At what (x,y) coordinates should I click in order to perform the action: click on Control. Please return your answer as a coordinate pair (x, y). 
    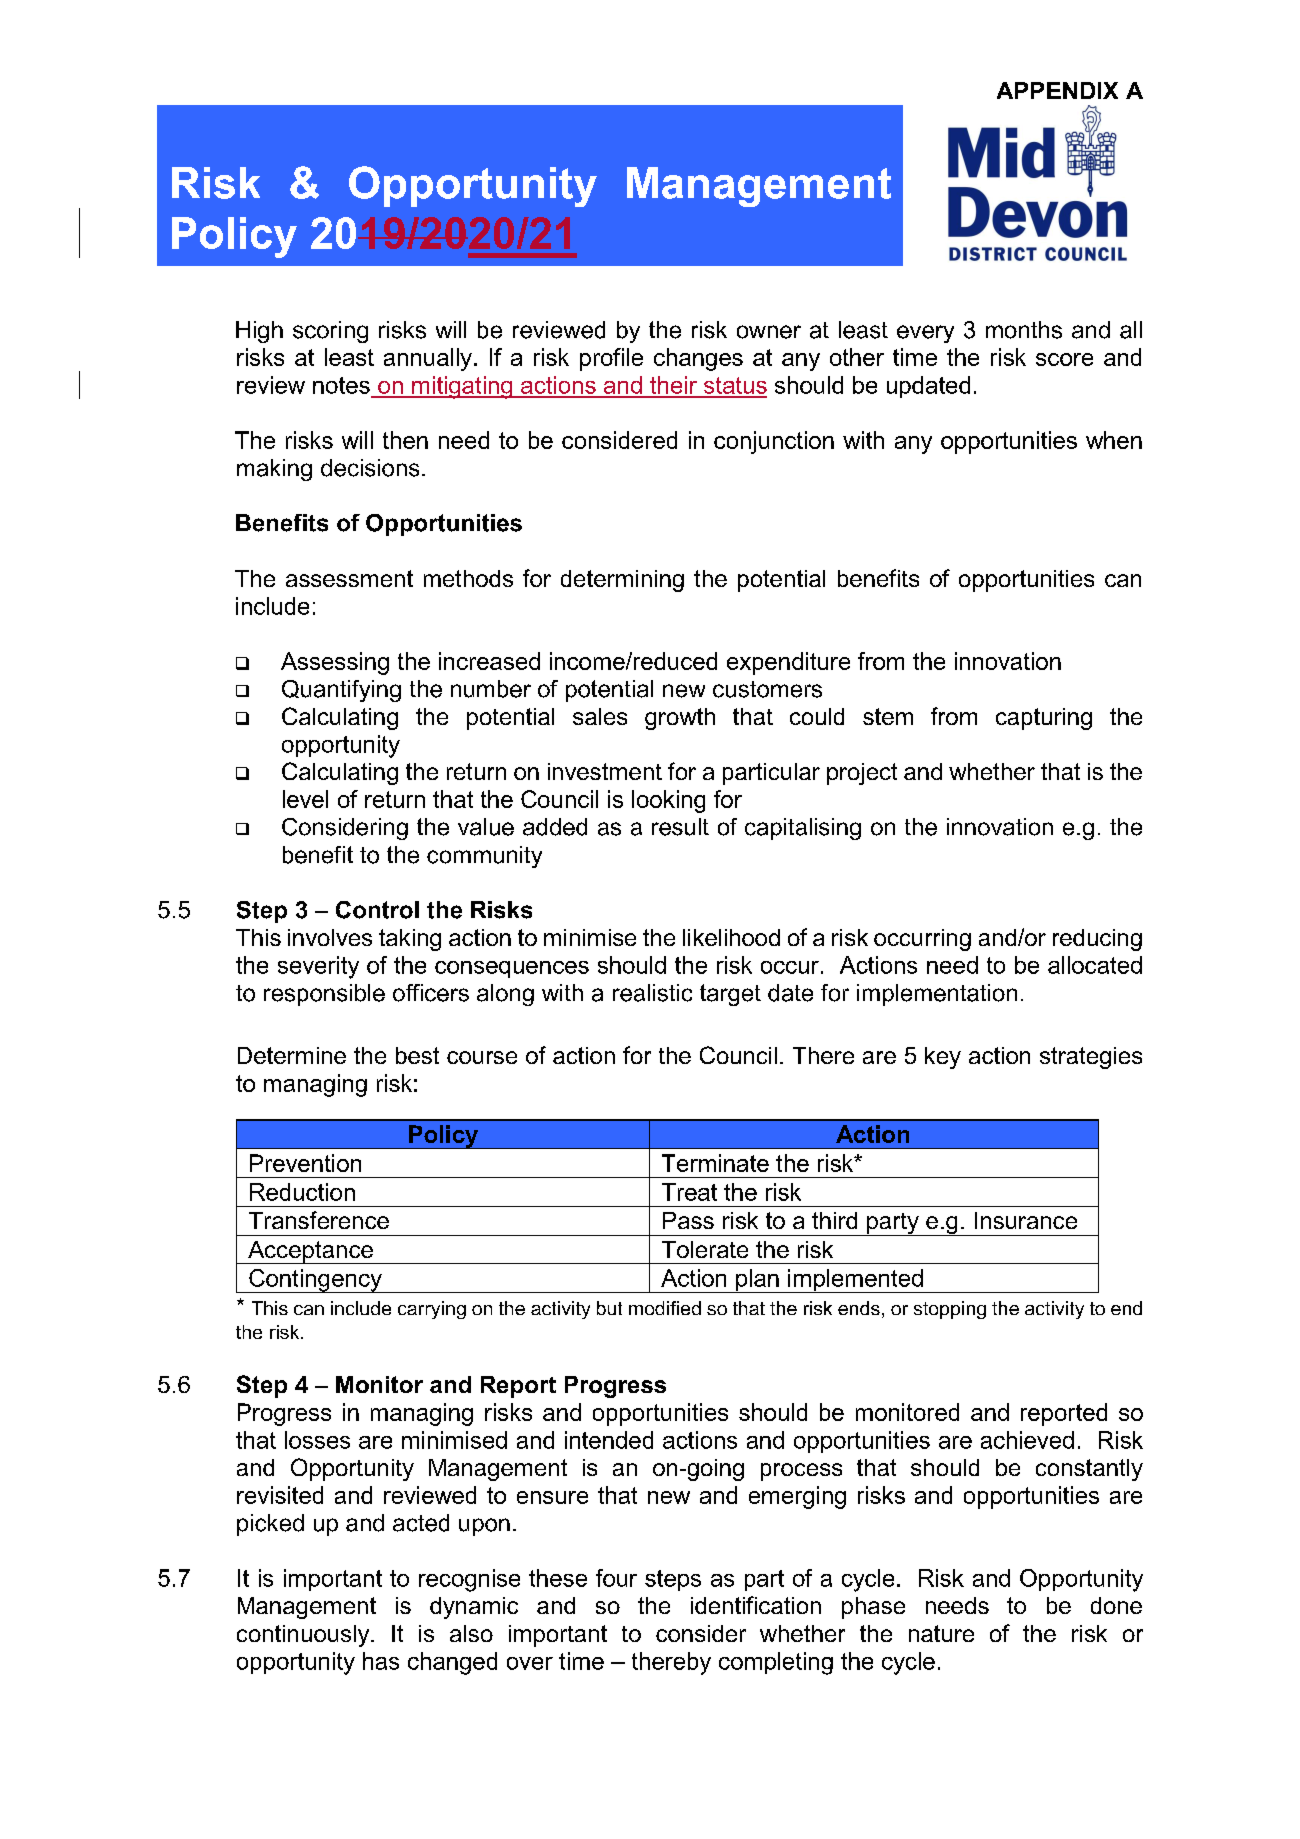
    Looking at the image, I should click on (377, 910).
